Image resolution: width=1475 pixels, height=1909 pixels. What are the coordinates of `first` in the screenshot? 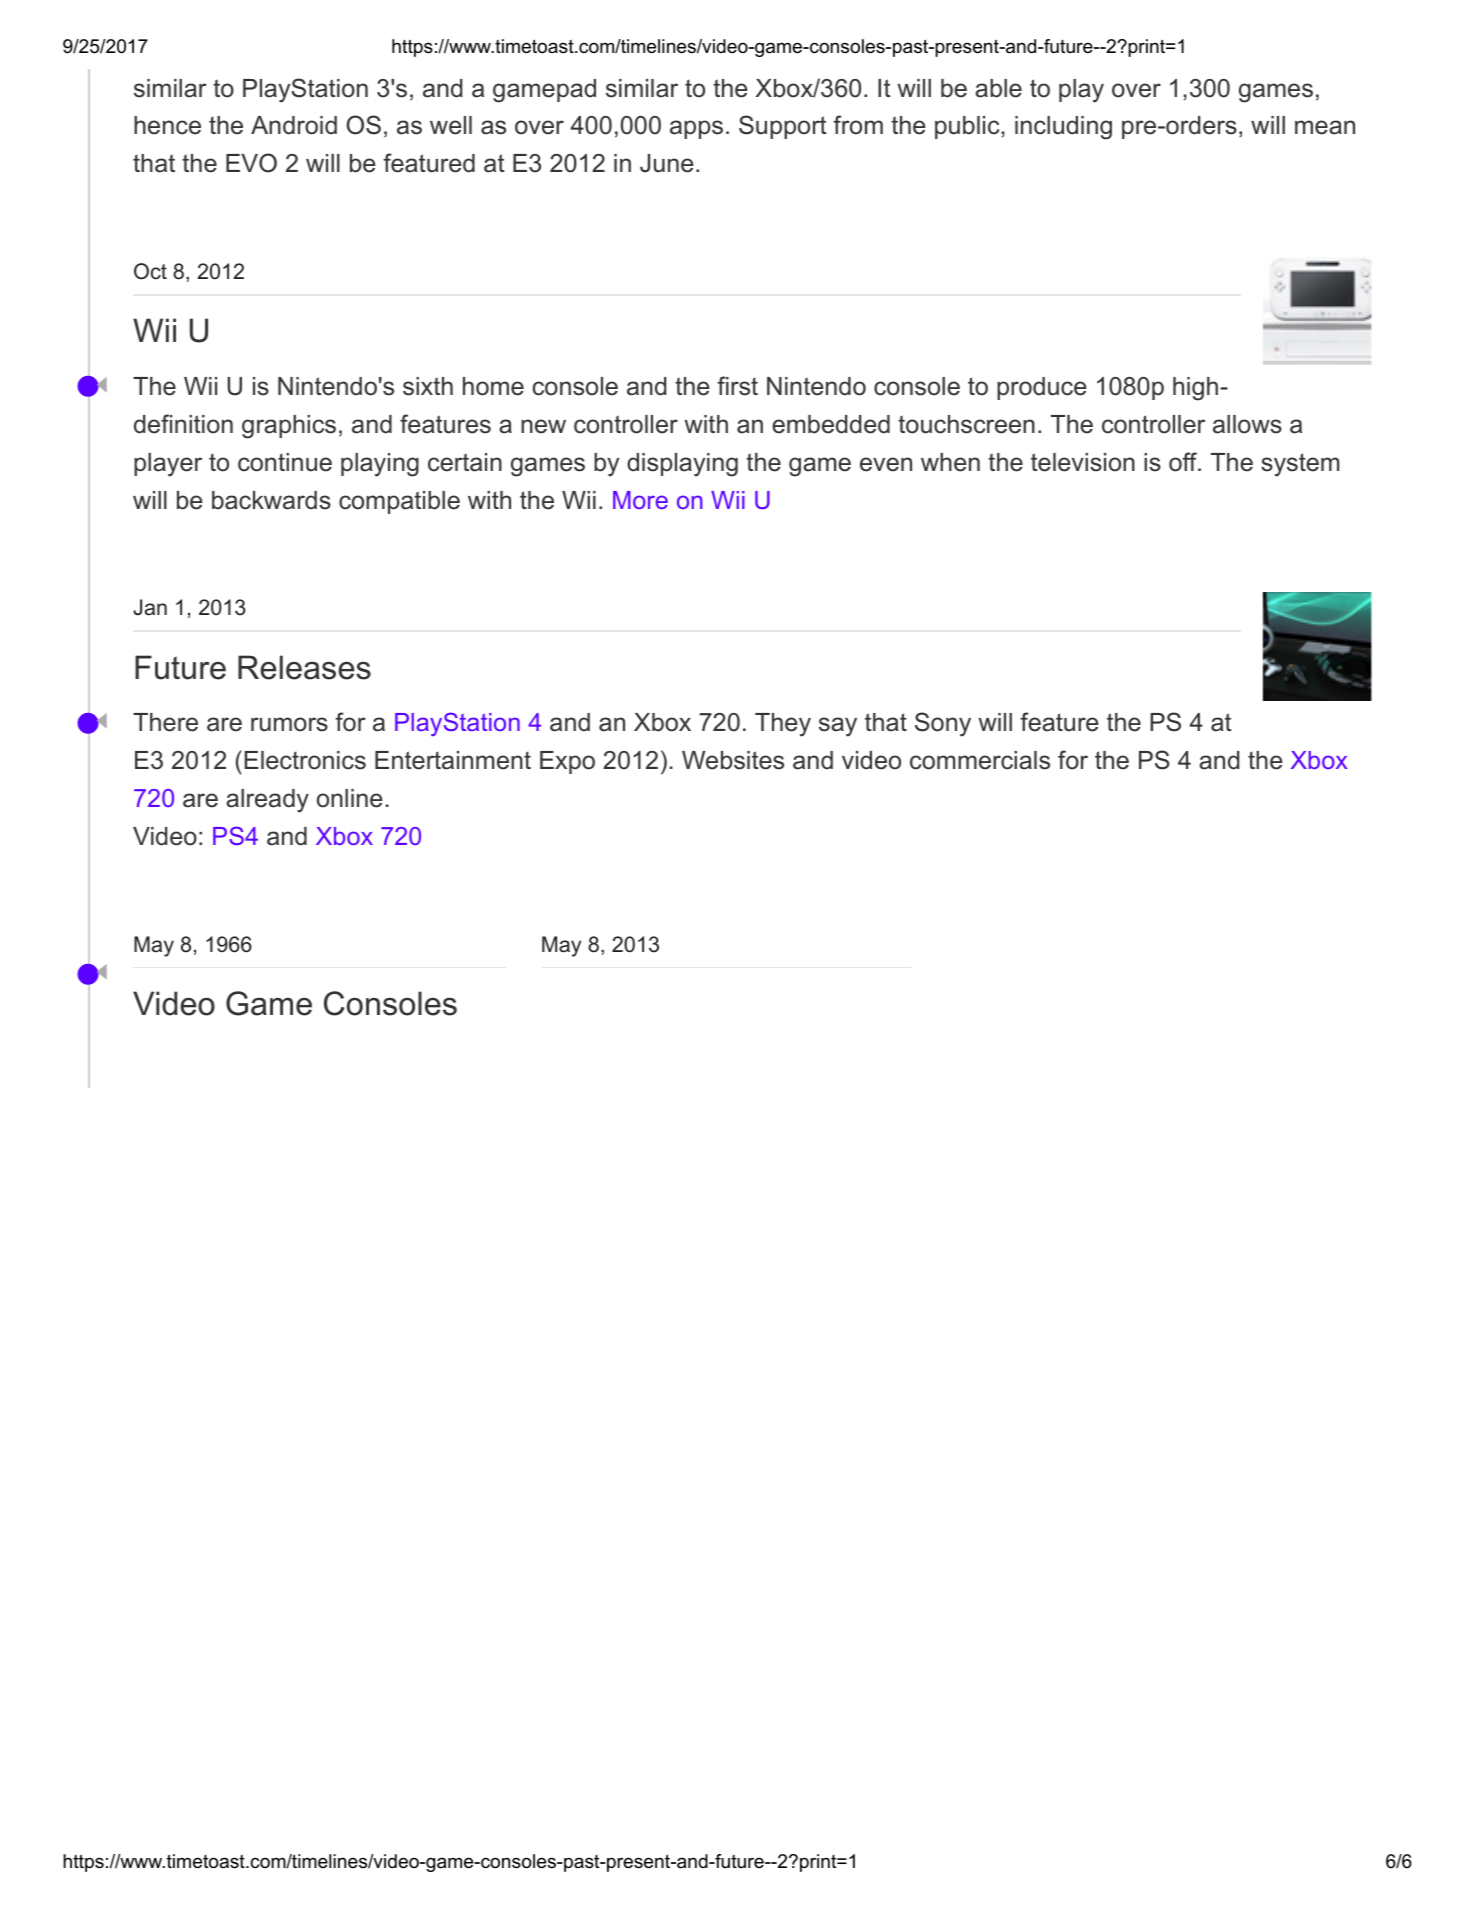 It's located at (737, 386).
